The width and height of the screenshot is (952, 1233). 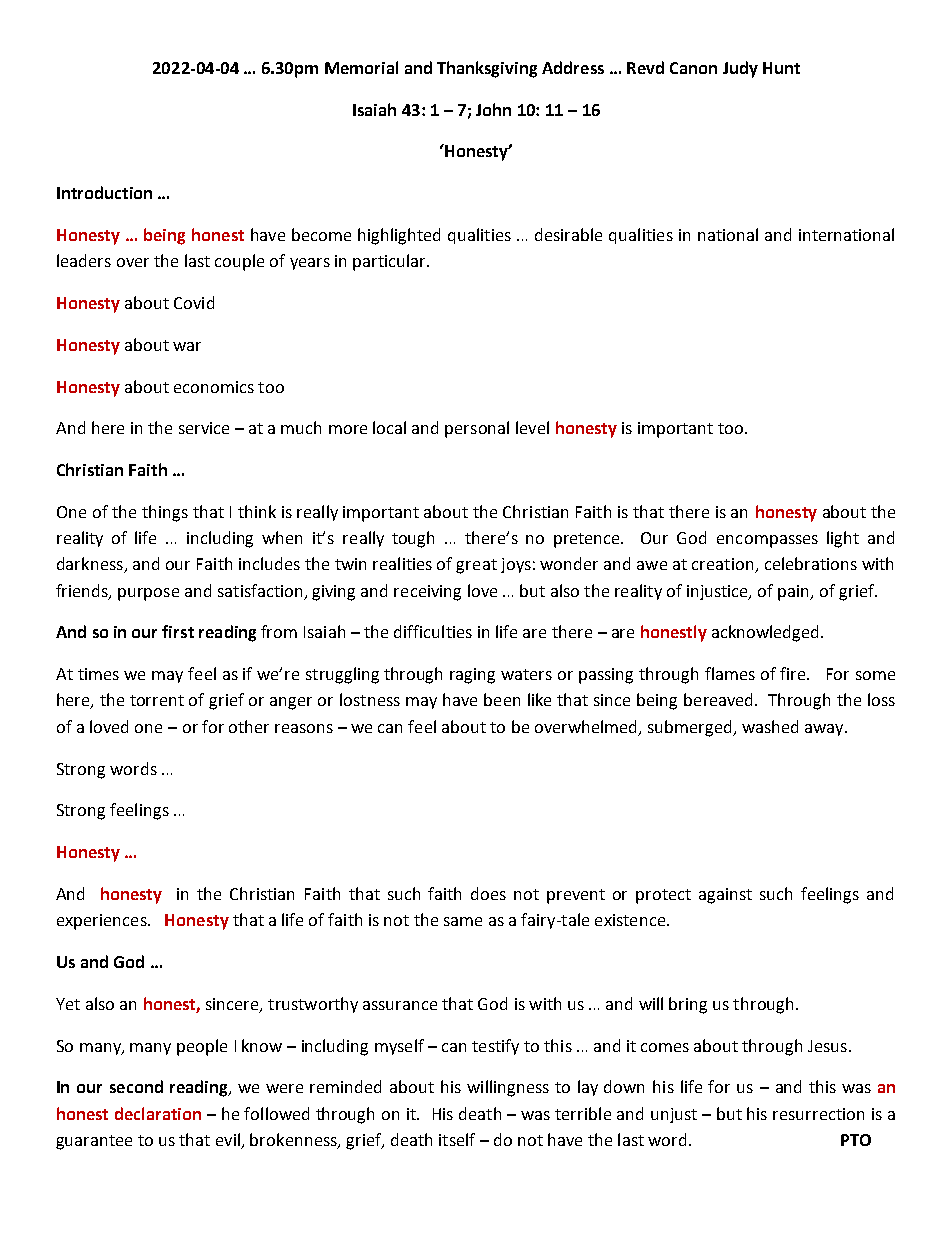 What do you see at coordinates (457, 1139) in the screenshot?
I see `itself` at bounding box center [457, 1139].
